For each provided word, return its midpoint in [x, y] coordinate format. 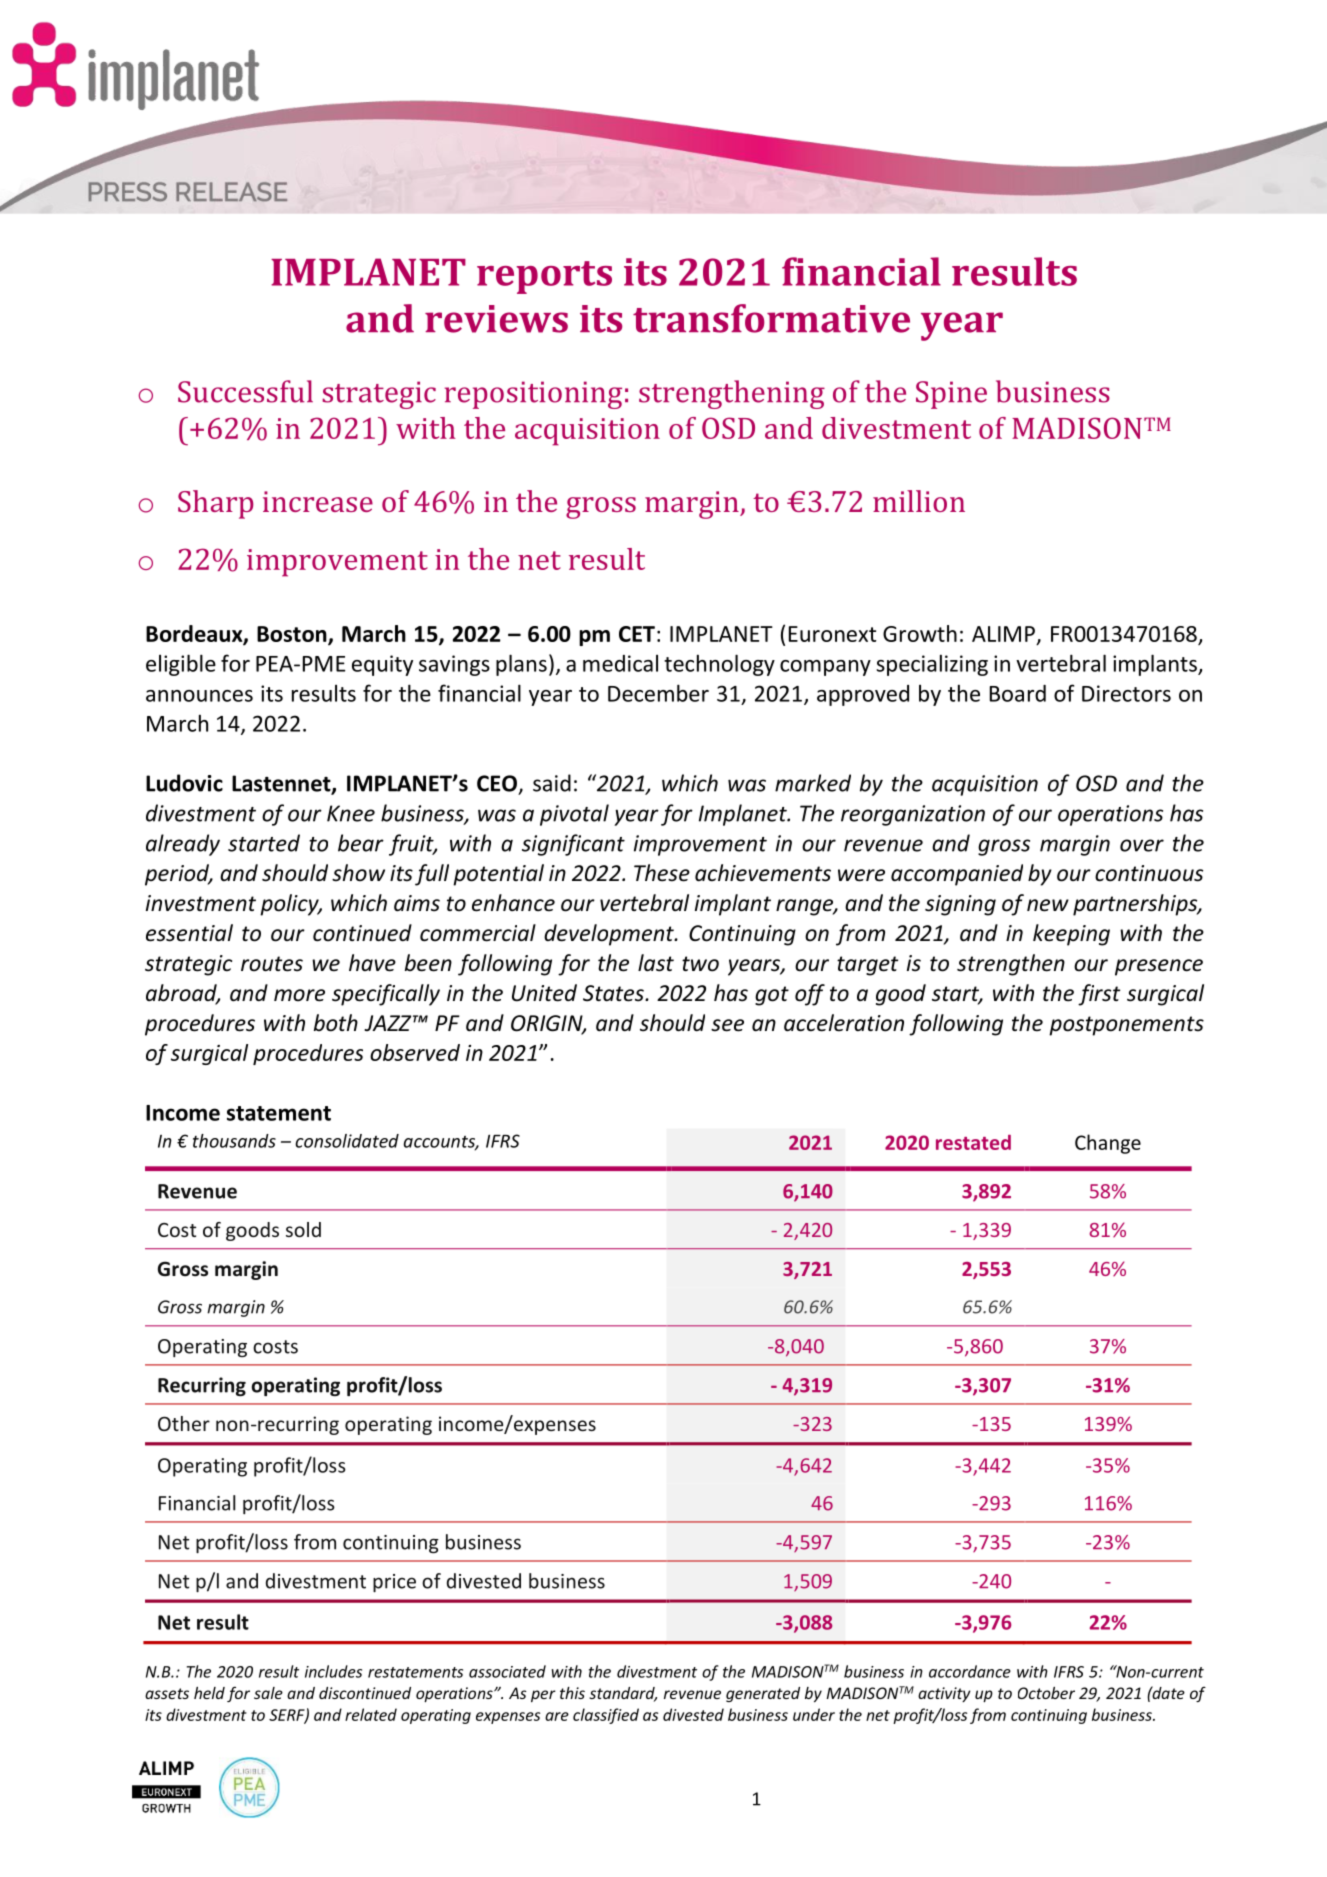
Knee [351, 813]
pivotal [574, 815]
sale [268, 1693]
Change [1108, 1144]
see [727, 1025]
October [1046, 1693]
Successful [245, 391]
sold [303, 1229]
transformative [771, 318]
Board [1018, 693]
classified [606, 1716]
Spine [951, 395]
